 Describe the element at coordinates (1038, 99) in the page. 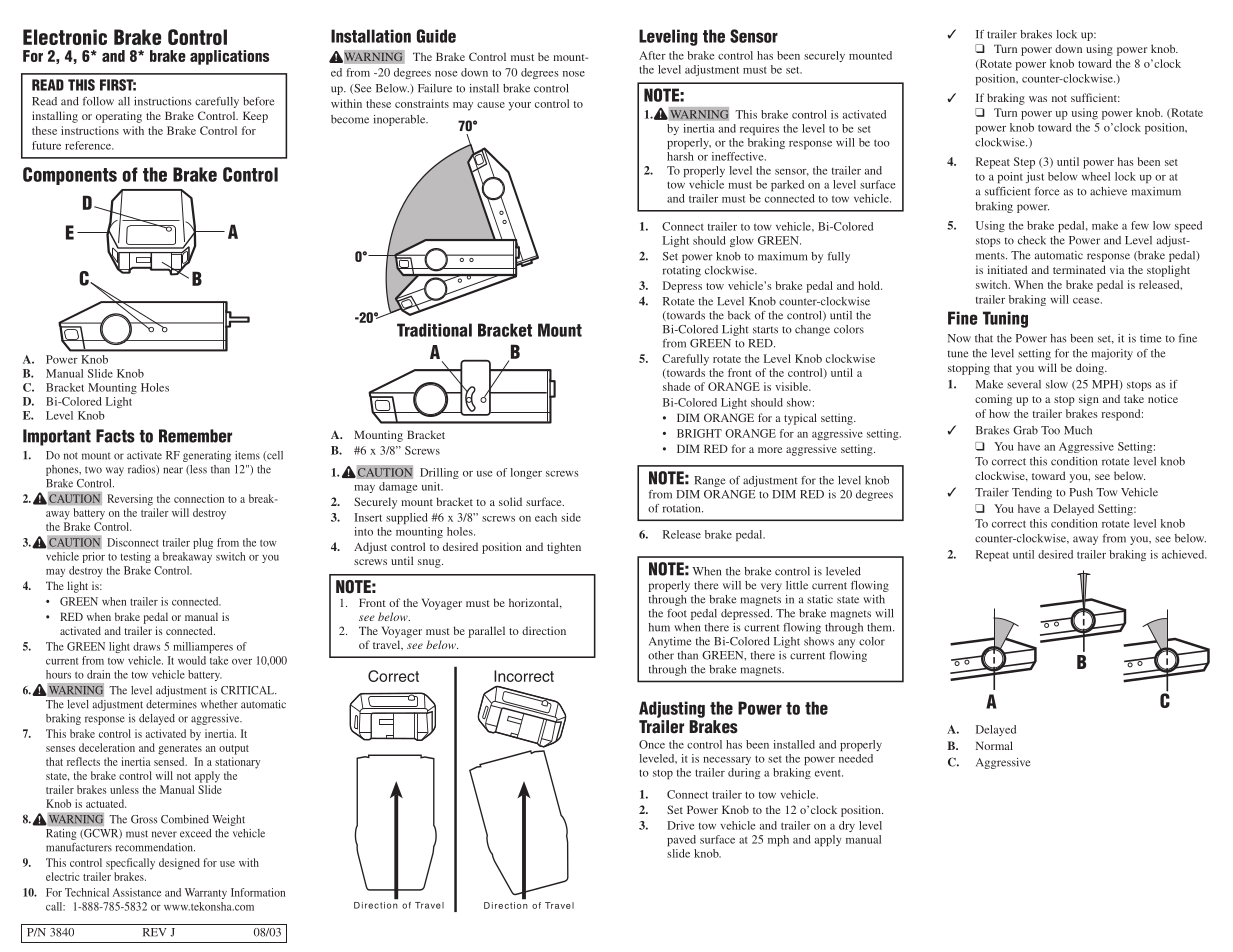

I see `was` at that location.
